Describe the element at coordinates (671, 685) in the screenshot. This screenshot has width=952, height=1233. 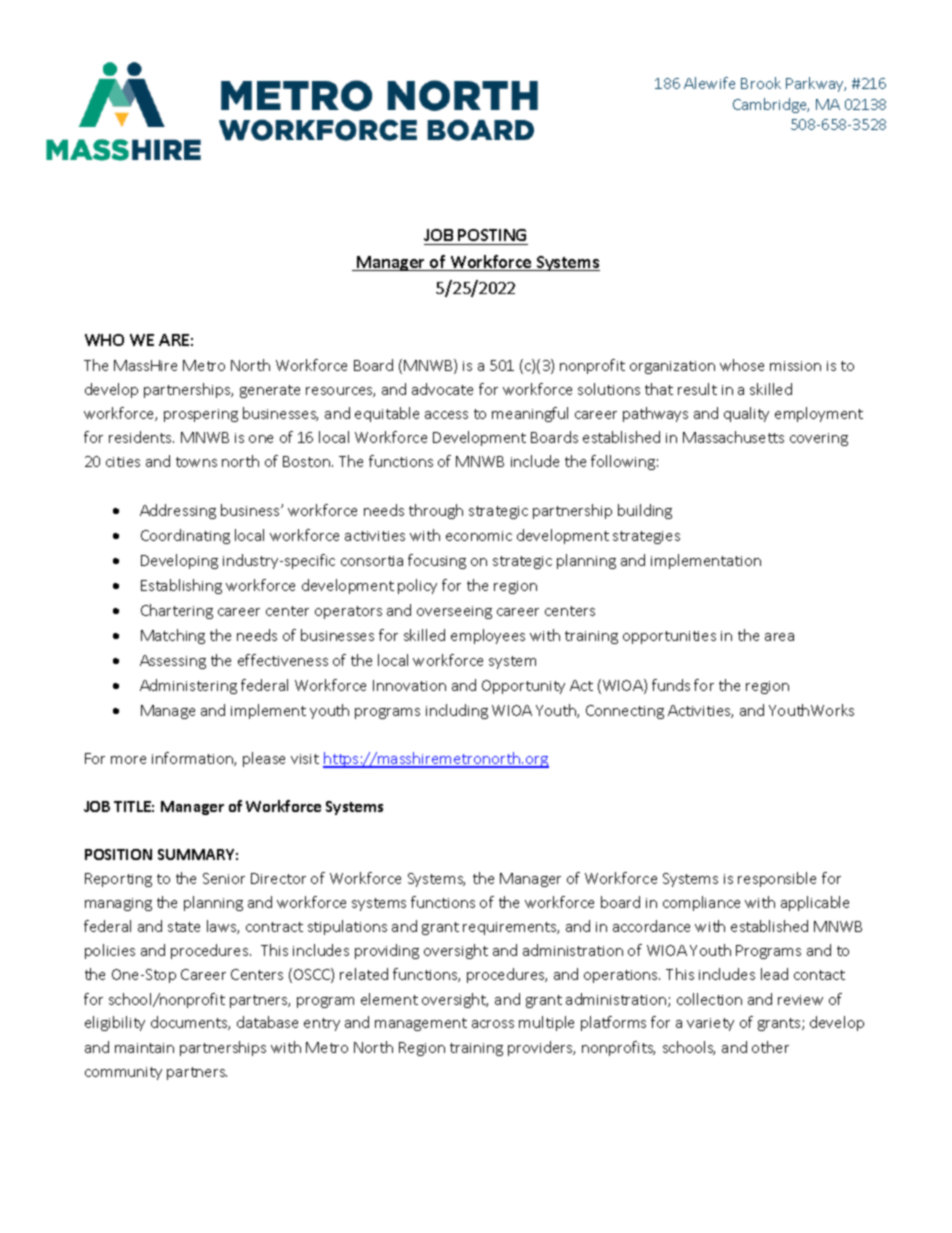
I see `funds` at that location.
